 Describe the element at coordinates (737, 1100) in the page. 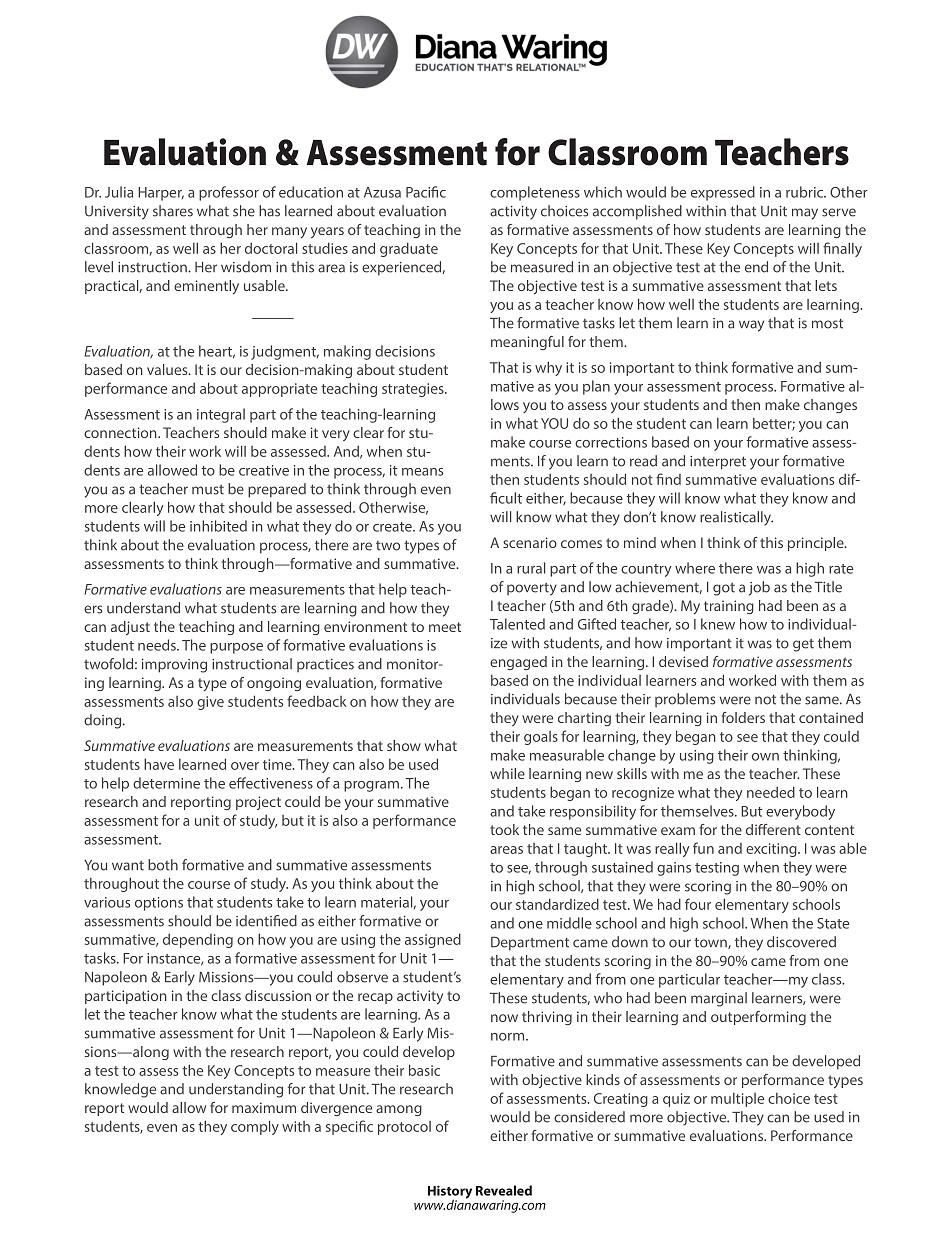

I see `multiple` at that location.
